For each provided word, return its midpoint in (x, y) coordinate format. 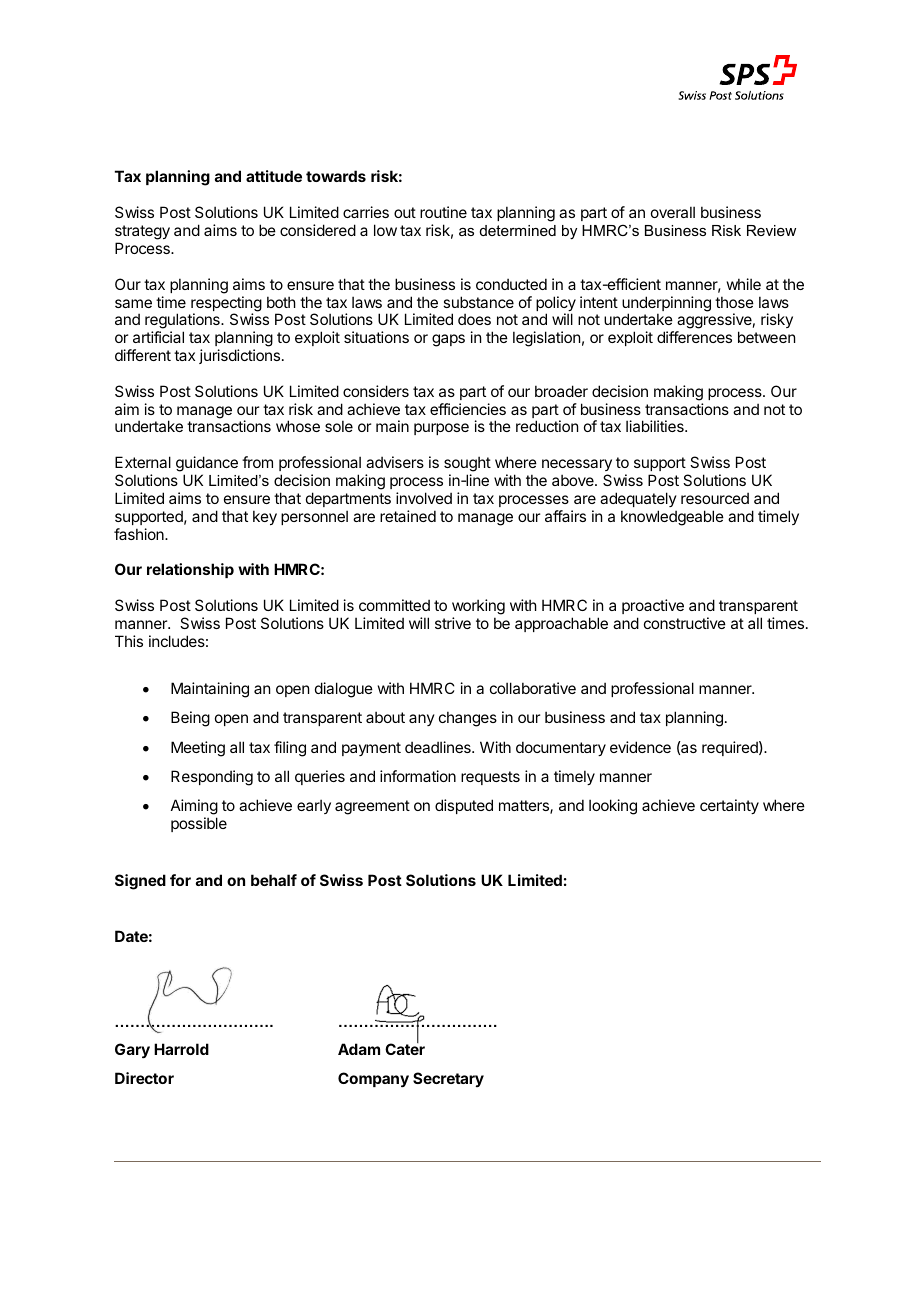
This (129, 641)
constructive (685, 623)
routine (443, 212)
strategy (142, 232)
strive (453, 623)
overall (673, 212)
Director (144, 1078)
